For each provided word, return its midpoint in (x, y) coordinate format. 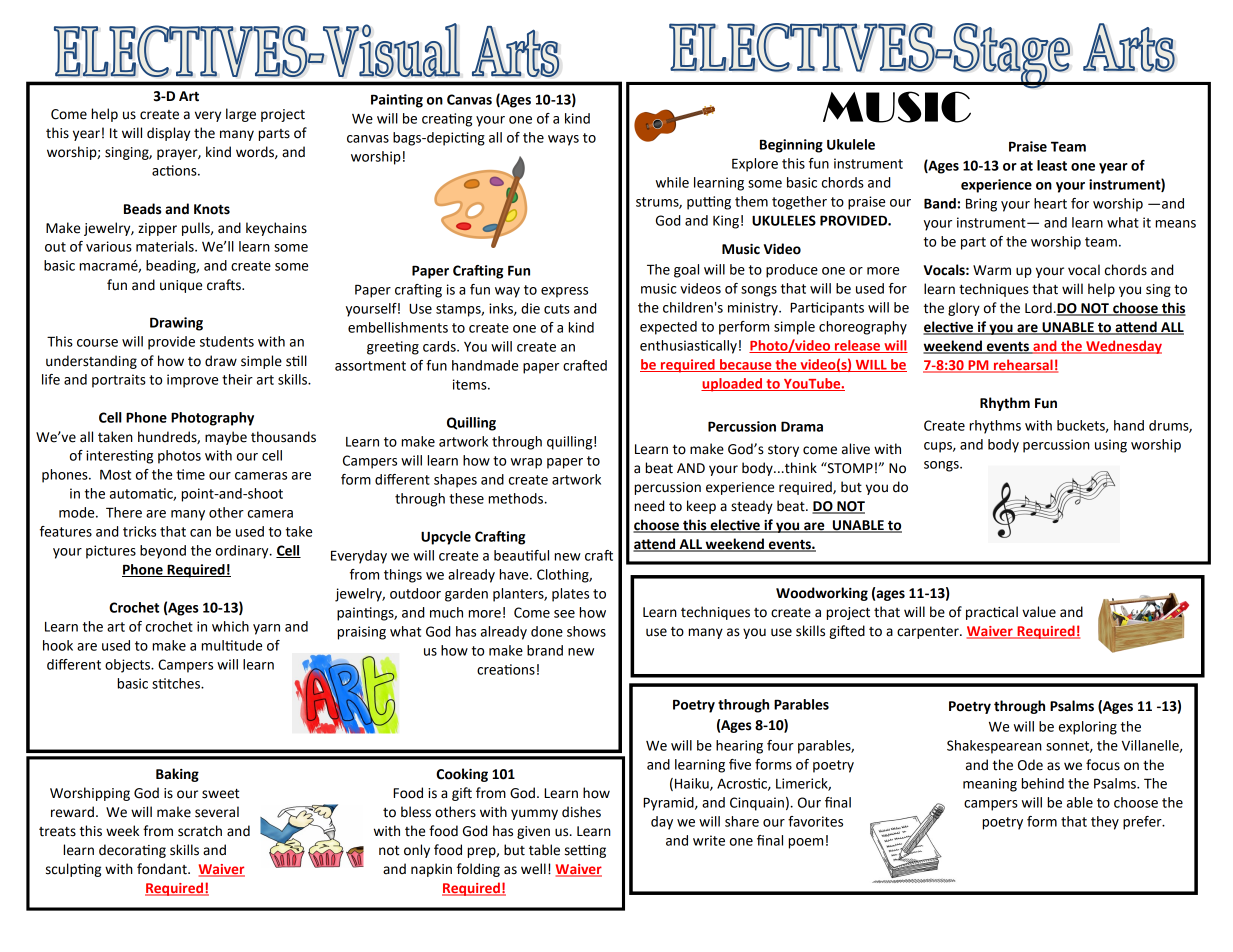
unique (181, 286)
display (168, 134)
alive (856, 449)
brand (545, 650)
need (649, 506)
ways (563, 140)
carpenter (929, 633)
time (190, 474)
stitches (177, 683)
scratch (200, 831)
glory (964, 309)
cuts (557, 309)
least (1052, 165)
